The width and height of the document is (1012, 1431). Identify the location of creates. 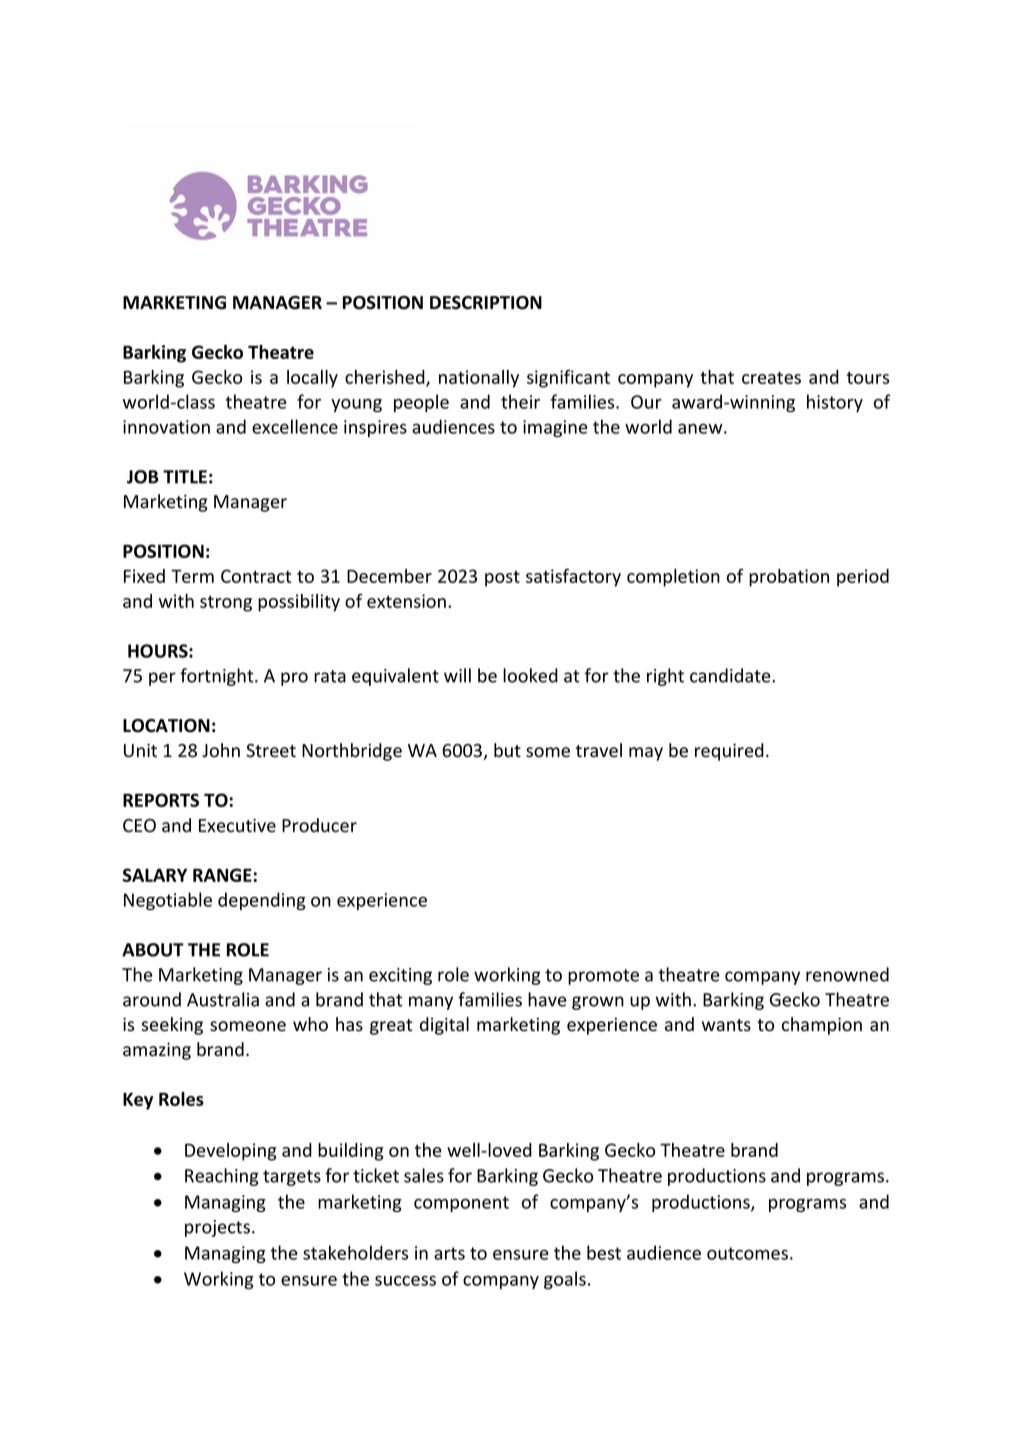
(771, 378).
